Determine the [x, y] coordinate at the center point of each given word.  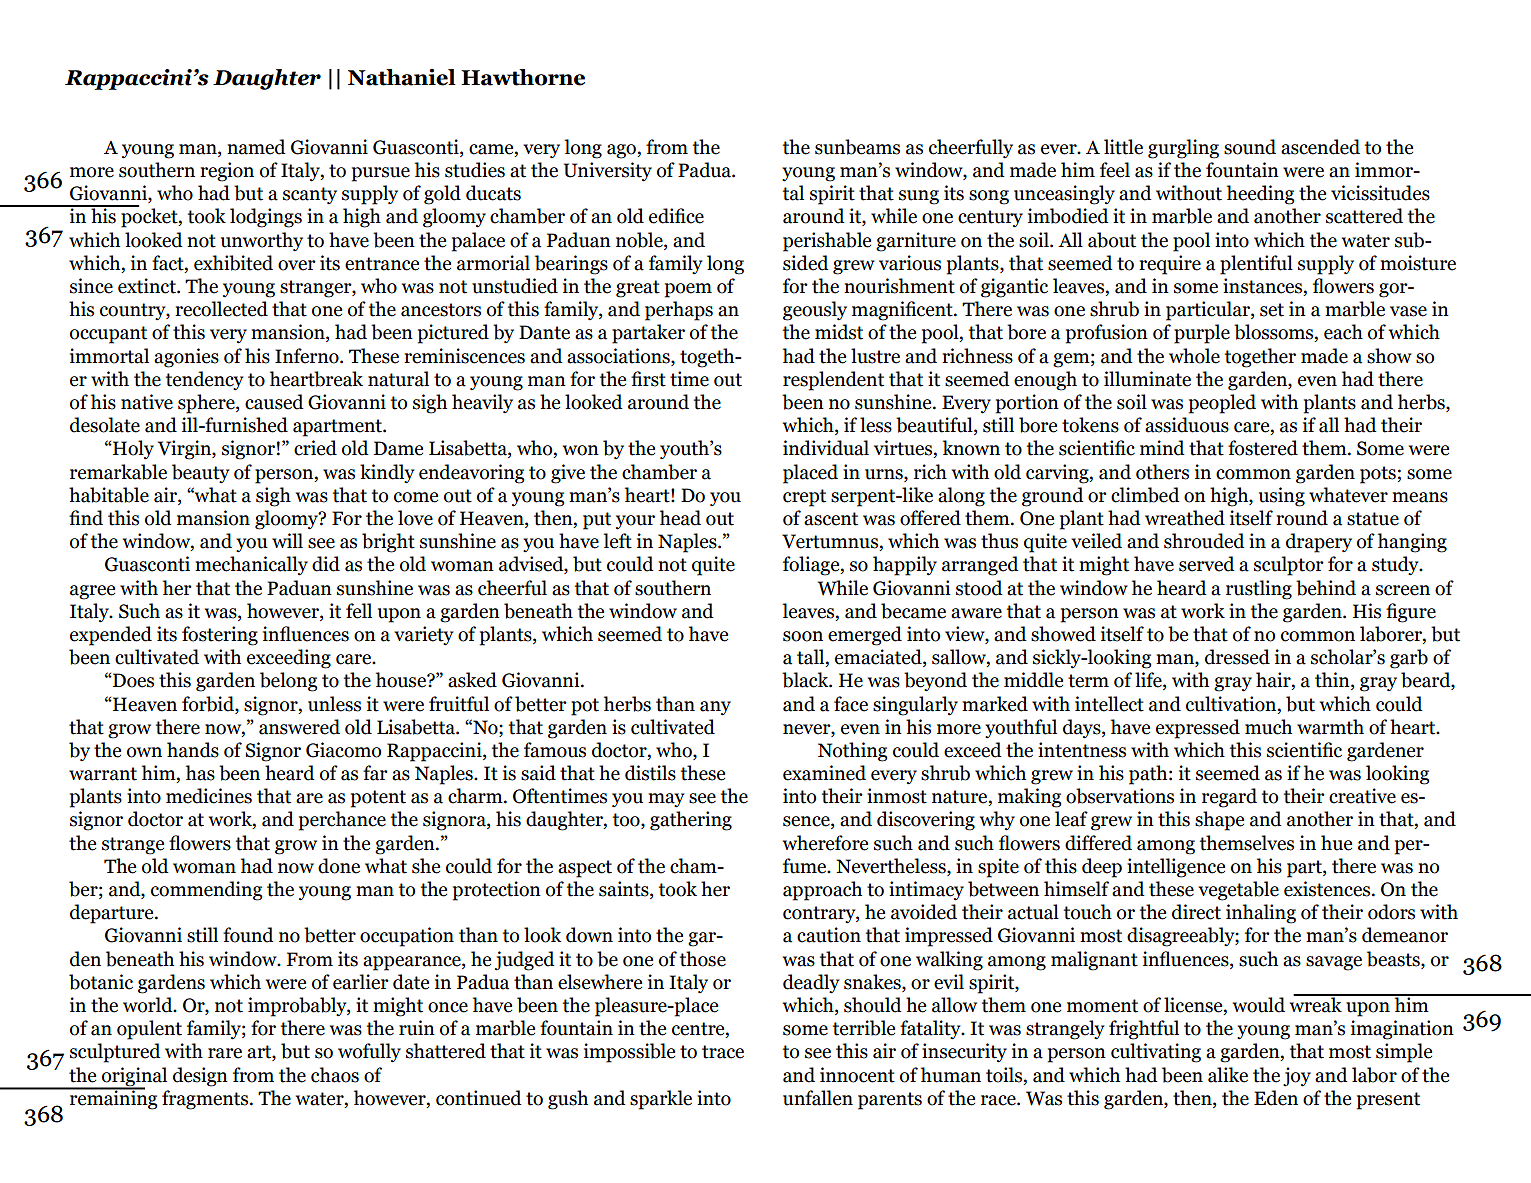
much [1268, 727]
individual [826, 448]
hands [193, 750]
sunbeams [857, 147]
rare [225, 1053]
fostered [1263, 448]
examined [824, 773]
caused [274, 402]
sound [1250, 147]
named [256, 147]
